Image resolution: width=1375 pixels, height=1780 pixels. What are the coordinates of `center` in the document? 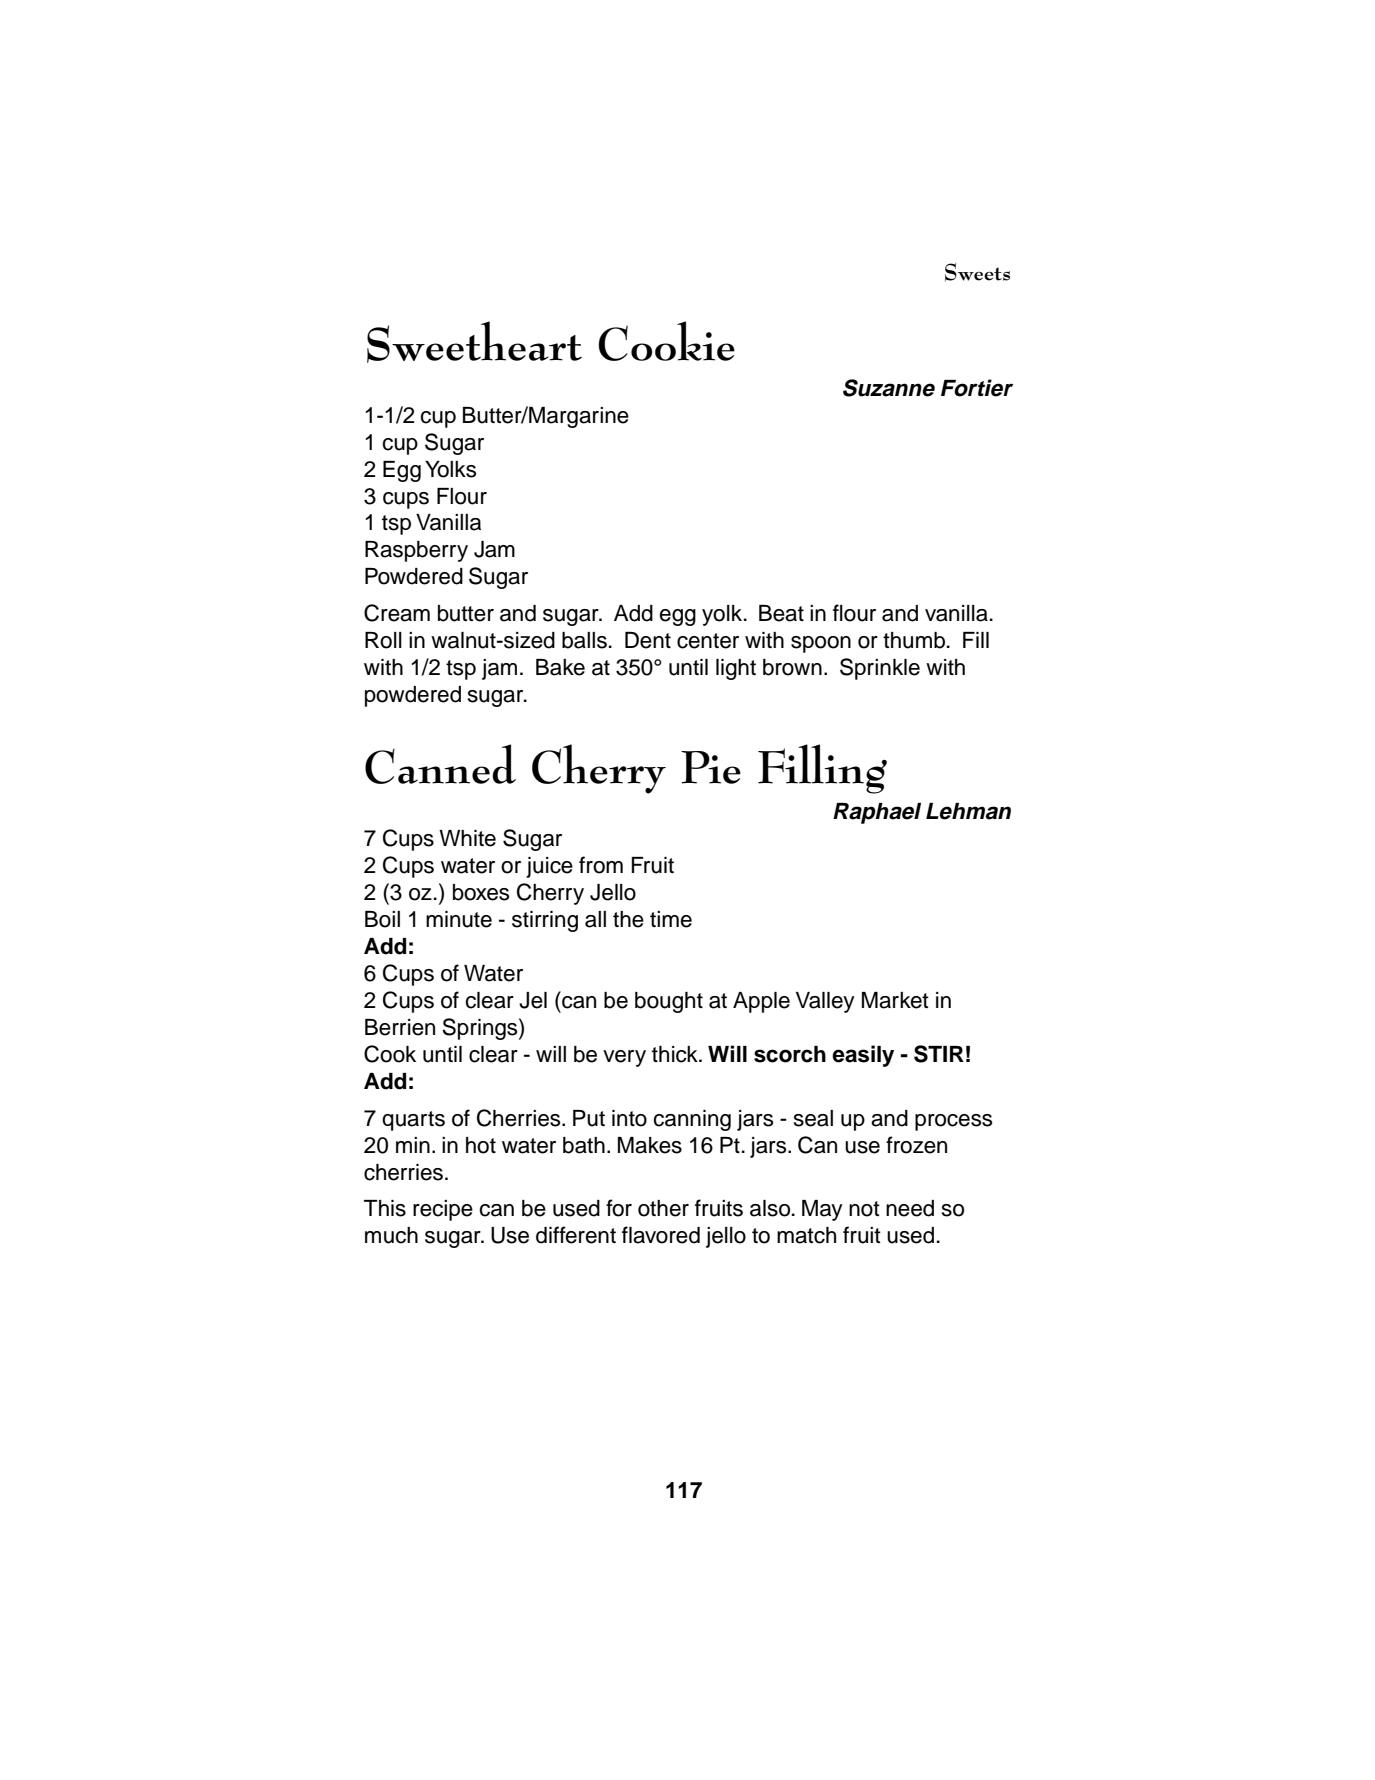 It's located at (708, 641).
